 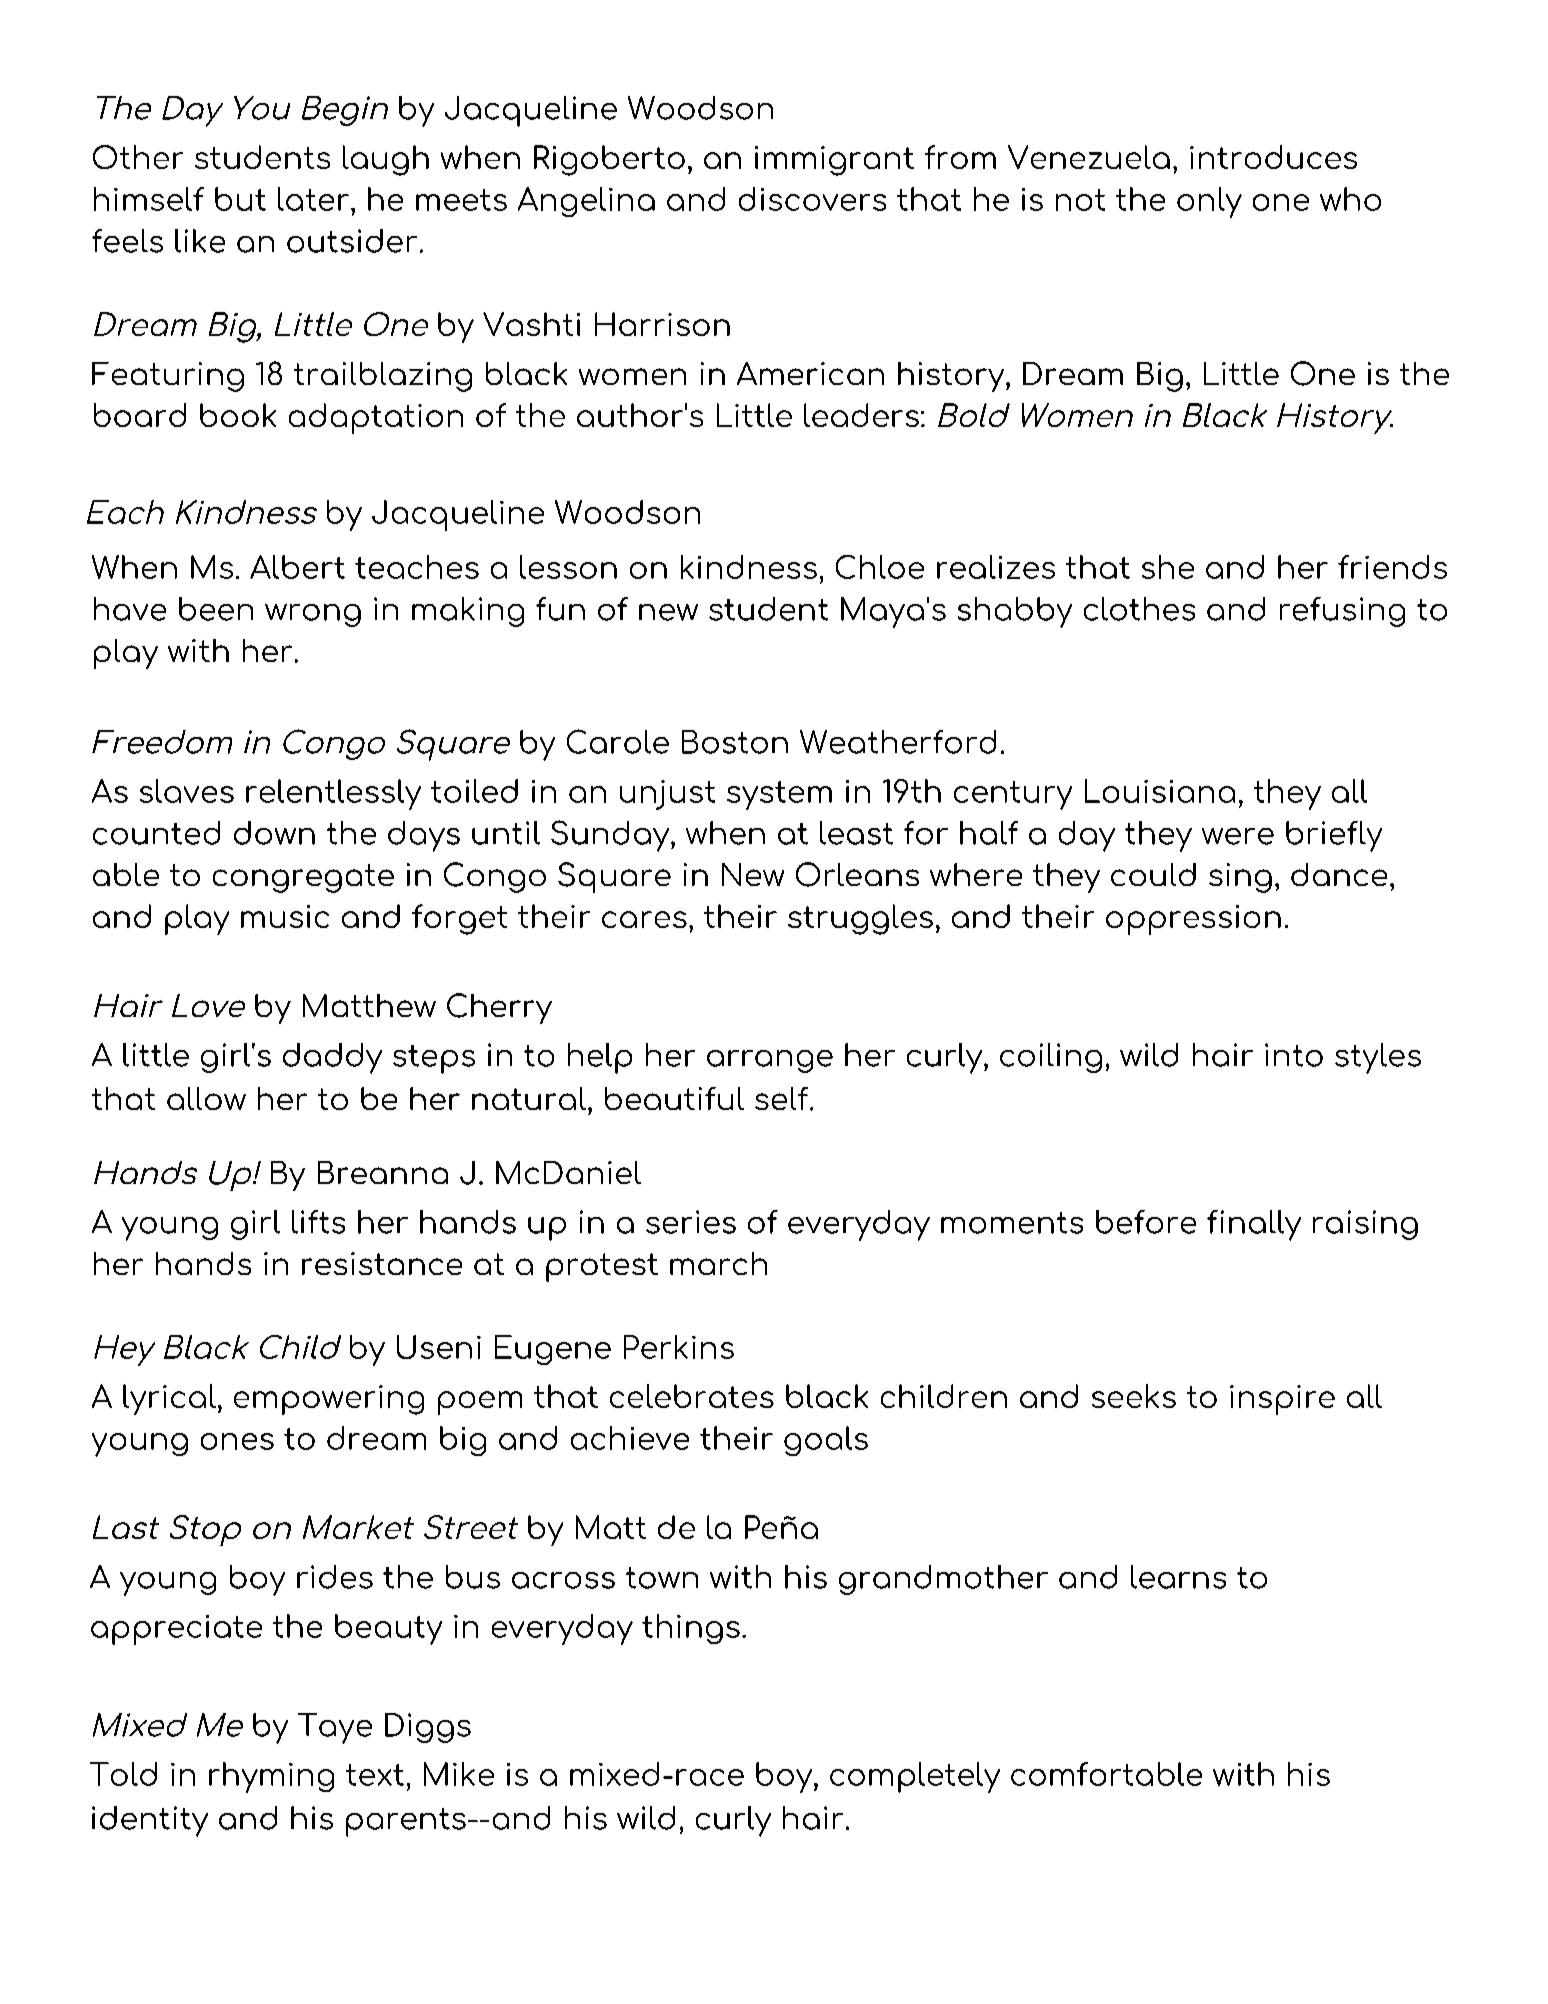 What do you see at coordinates (1209, 202) in the image?
I see `only` at bounding box center [1209, 202].
